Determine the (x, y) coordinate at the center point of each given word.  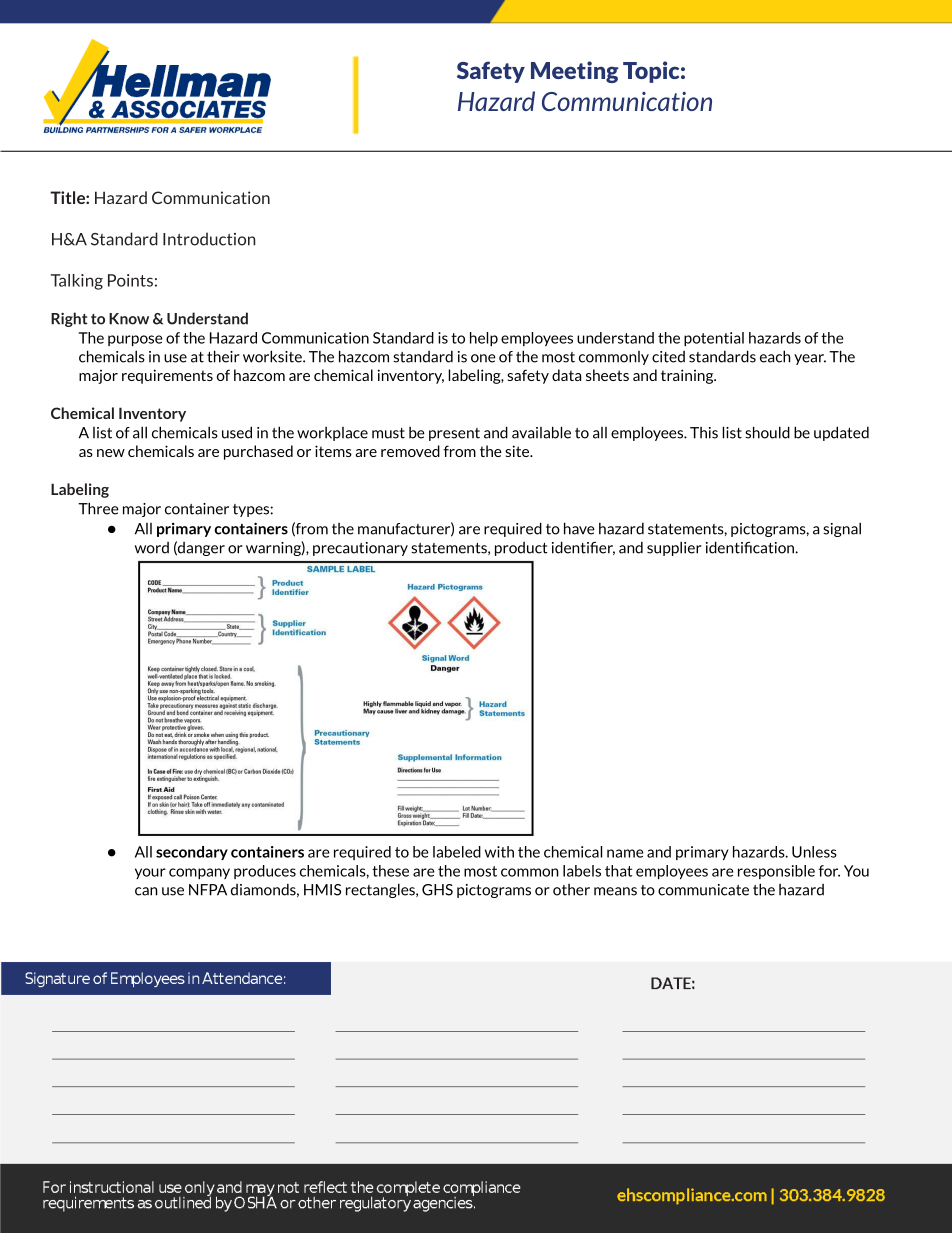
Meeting (574, 72)
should (767, 432)
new (111, 453)
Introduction (209, 239)
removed (410, 451)
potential (714, 339)
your (150, 873)
